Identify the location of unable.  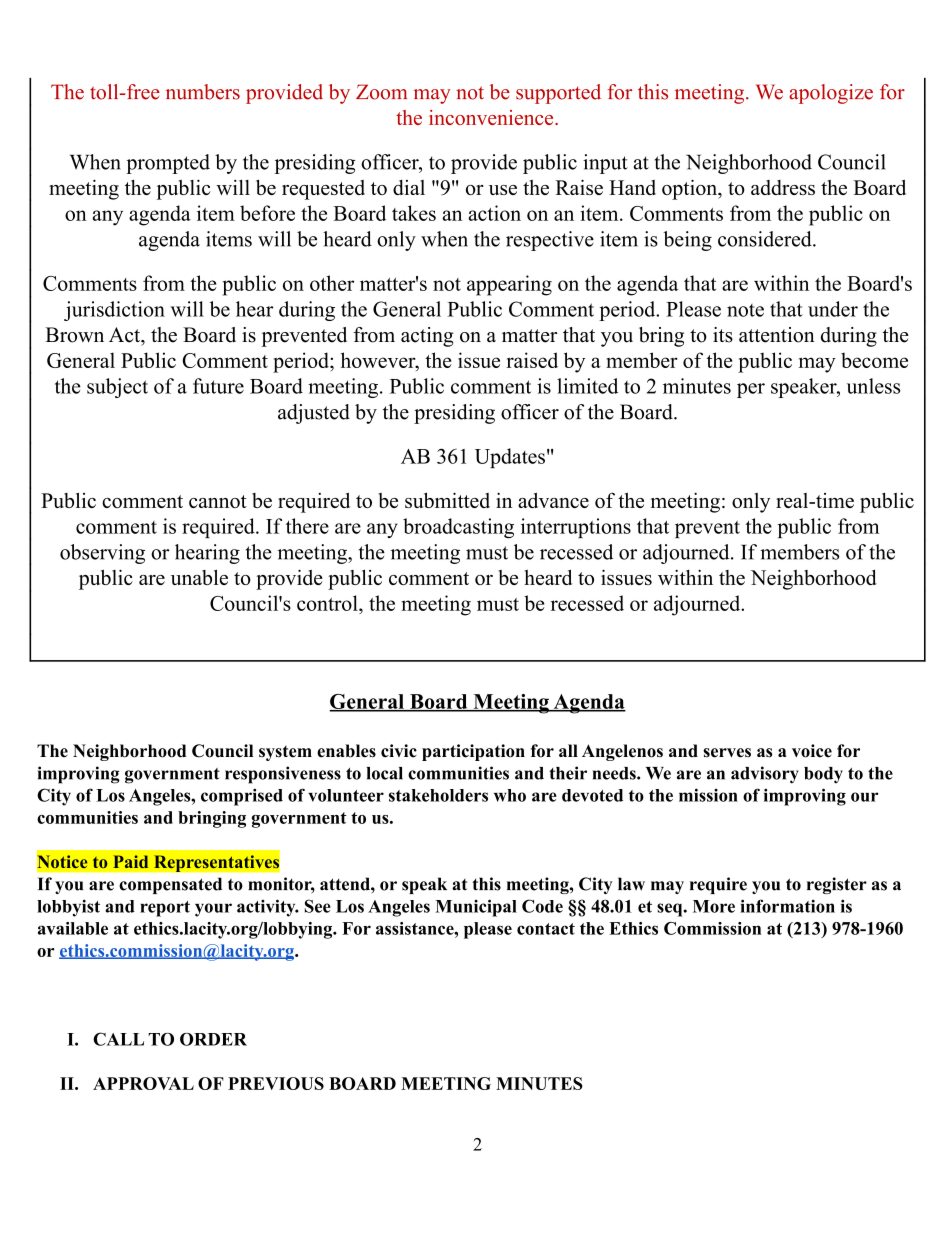
(199, 577).
